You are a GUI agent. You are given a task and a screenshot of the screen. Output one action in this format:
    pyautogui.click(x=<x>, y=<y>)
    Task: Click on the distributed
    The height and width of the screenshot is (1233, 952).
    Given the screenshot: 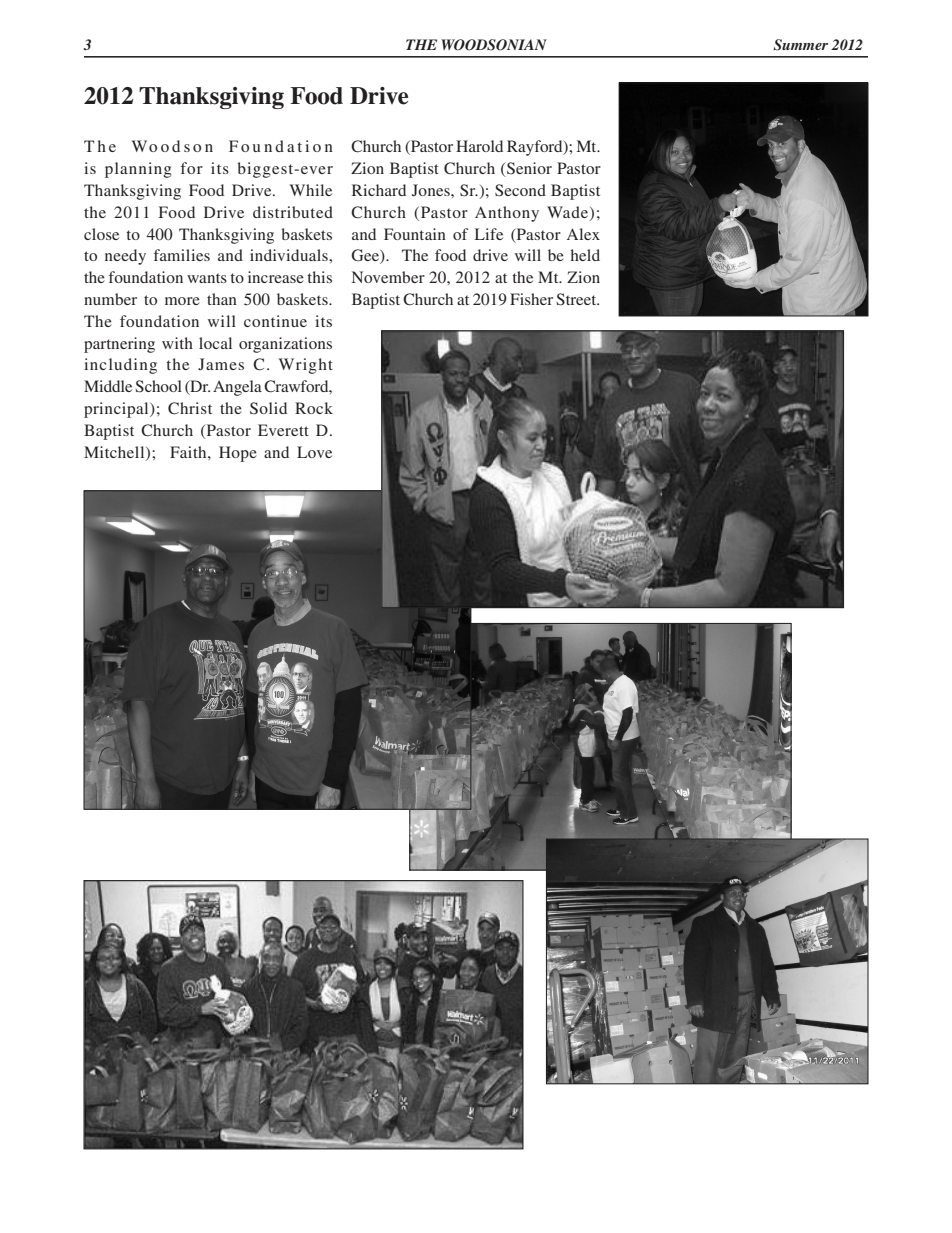 What is the action you would take?
    pyautogui.click(x=293, y=212)
